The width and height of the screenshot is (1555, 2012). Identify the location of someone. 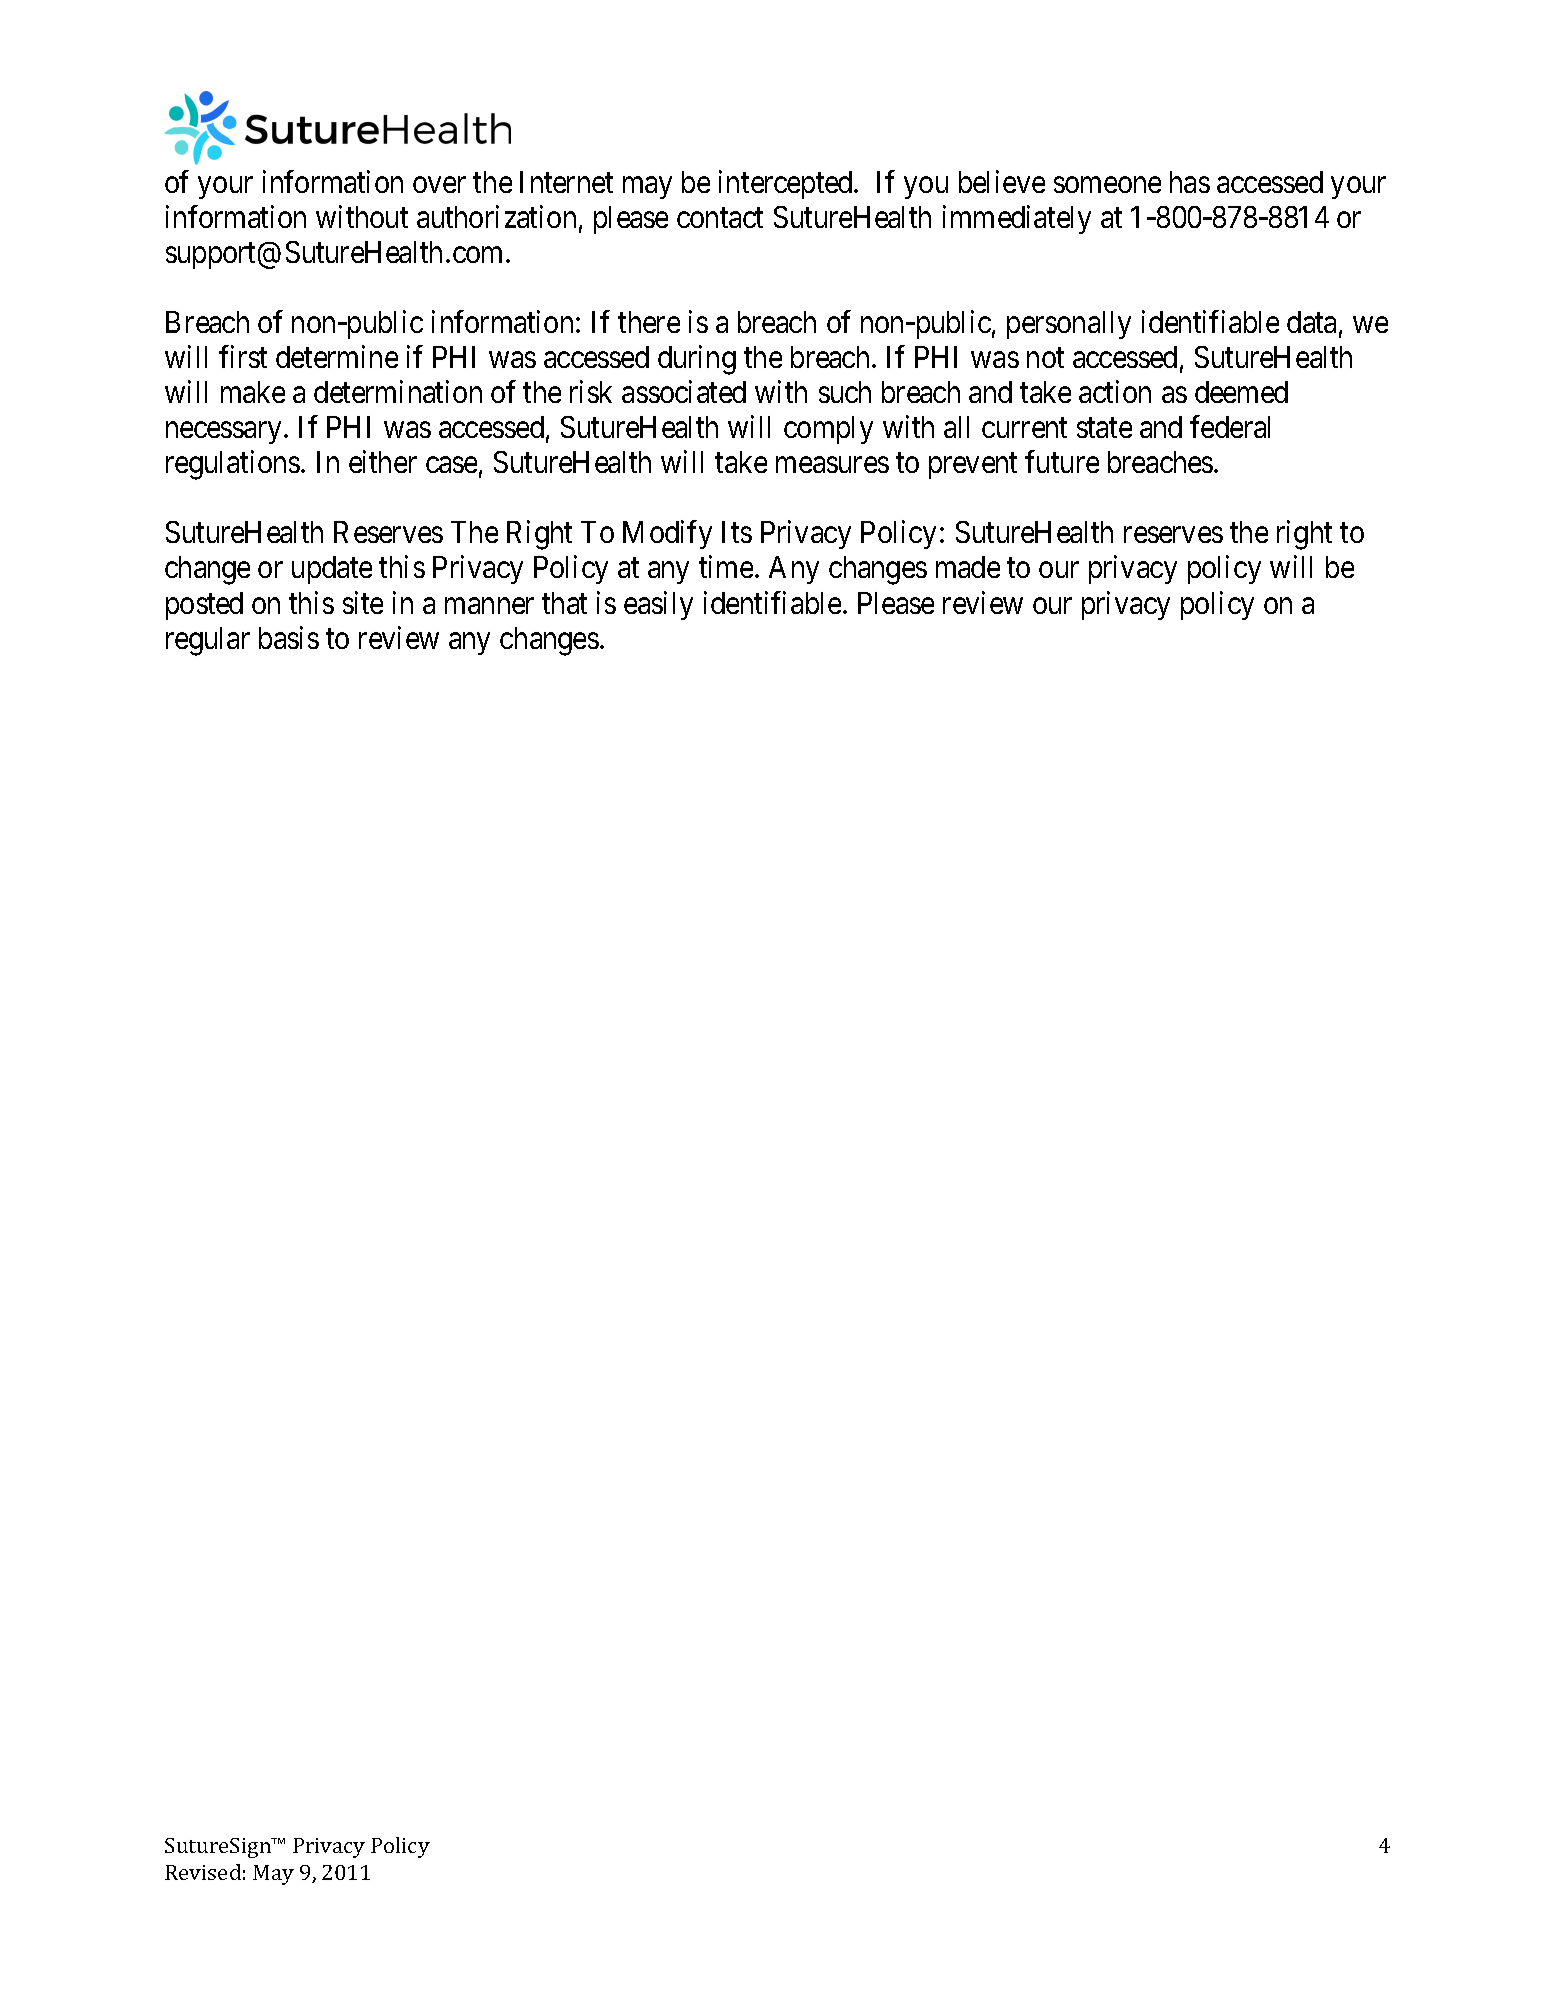
(1107, 185).
